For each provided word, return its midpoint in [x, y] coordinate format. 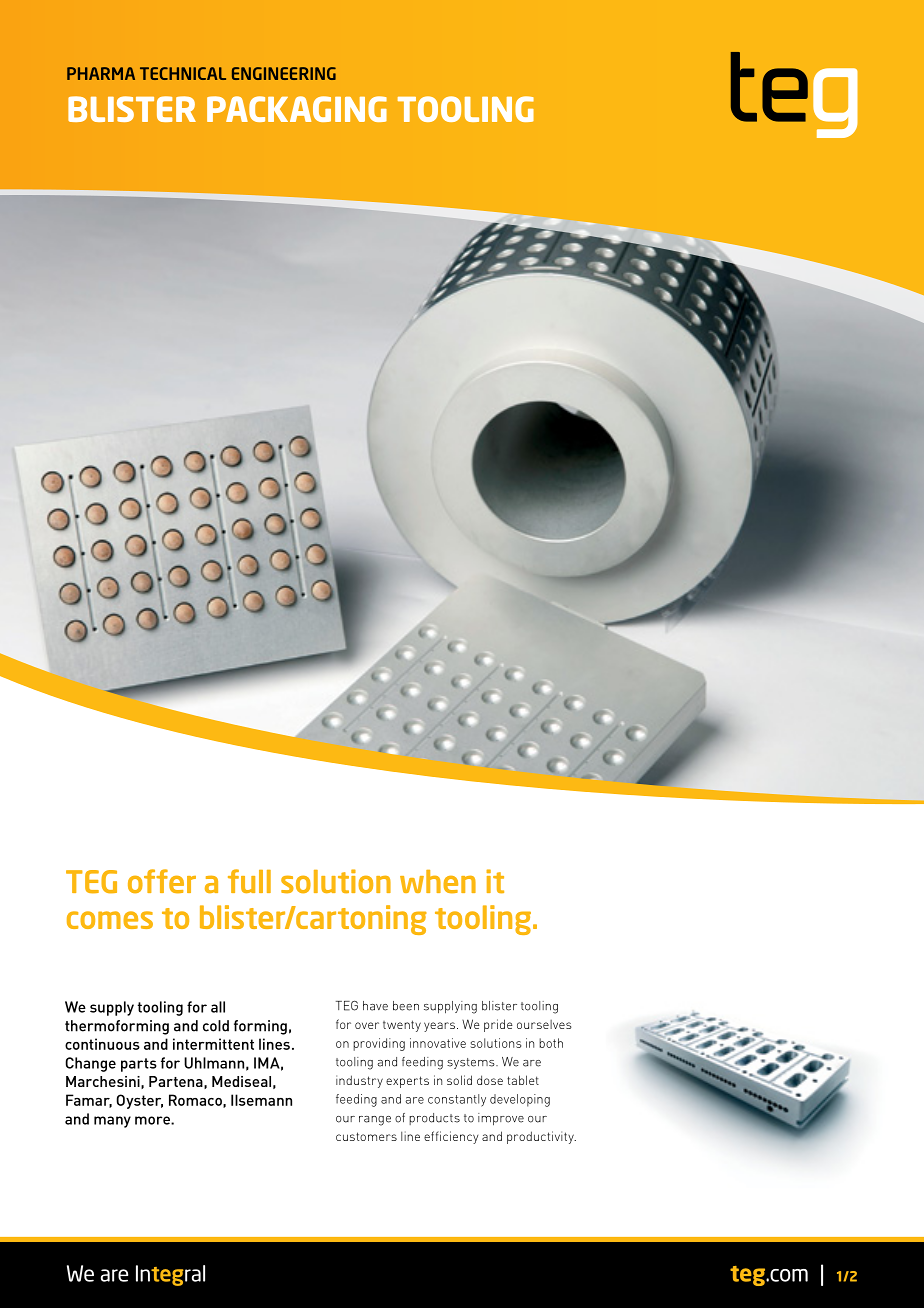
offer [162, 881]
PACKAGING [297, 109]
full [249, 881]
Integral [170, 1275]
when [438, 882]
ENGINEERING [284, 73]
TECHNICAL [183, 73]
